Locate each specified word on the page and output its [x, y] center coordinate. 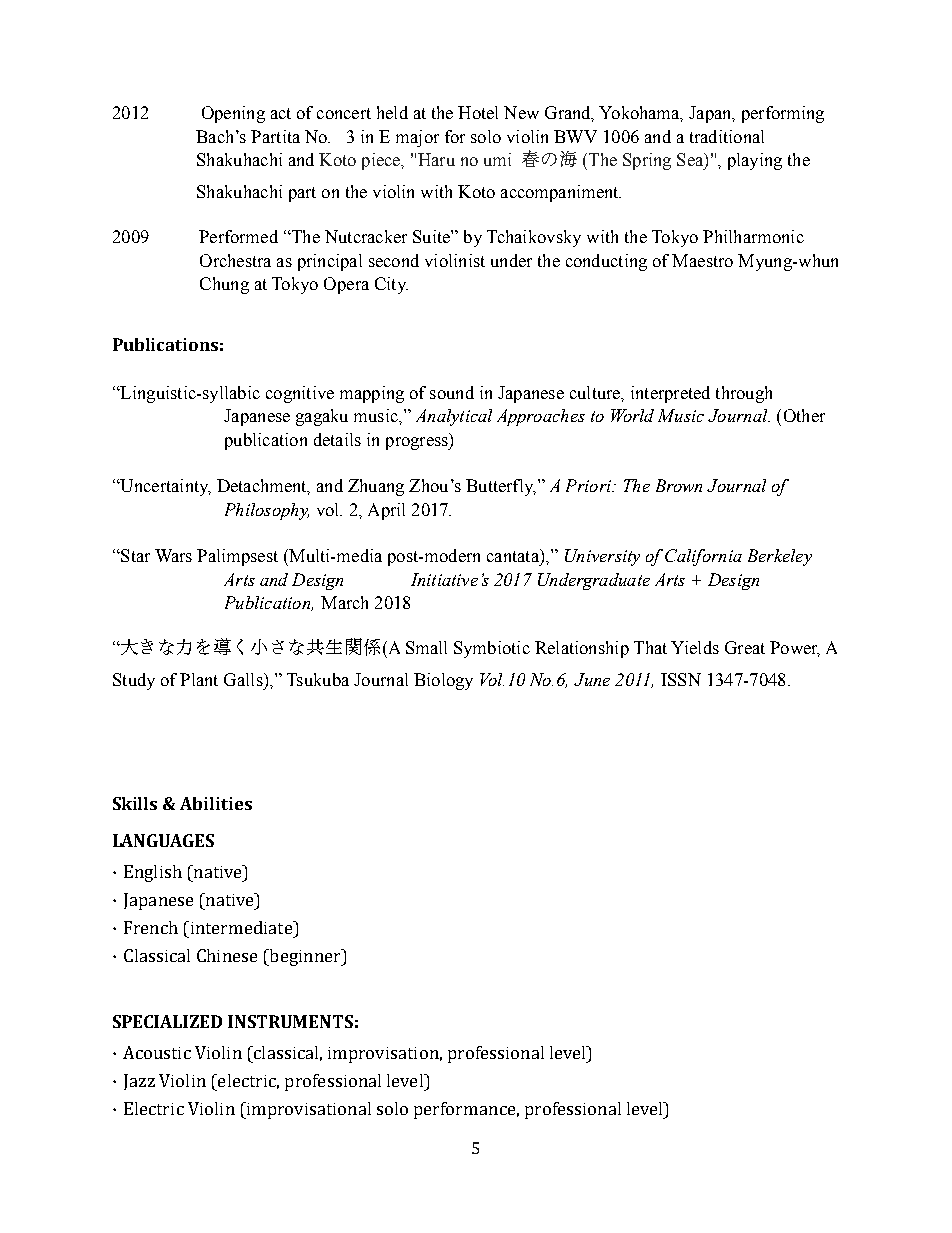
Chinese [227, 955]
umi [497, 159]
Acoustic [157, 1052]
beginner [305, 957]
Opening [233, 114]
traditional [727, 136]
